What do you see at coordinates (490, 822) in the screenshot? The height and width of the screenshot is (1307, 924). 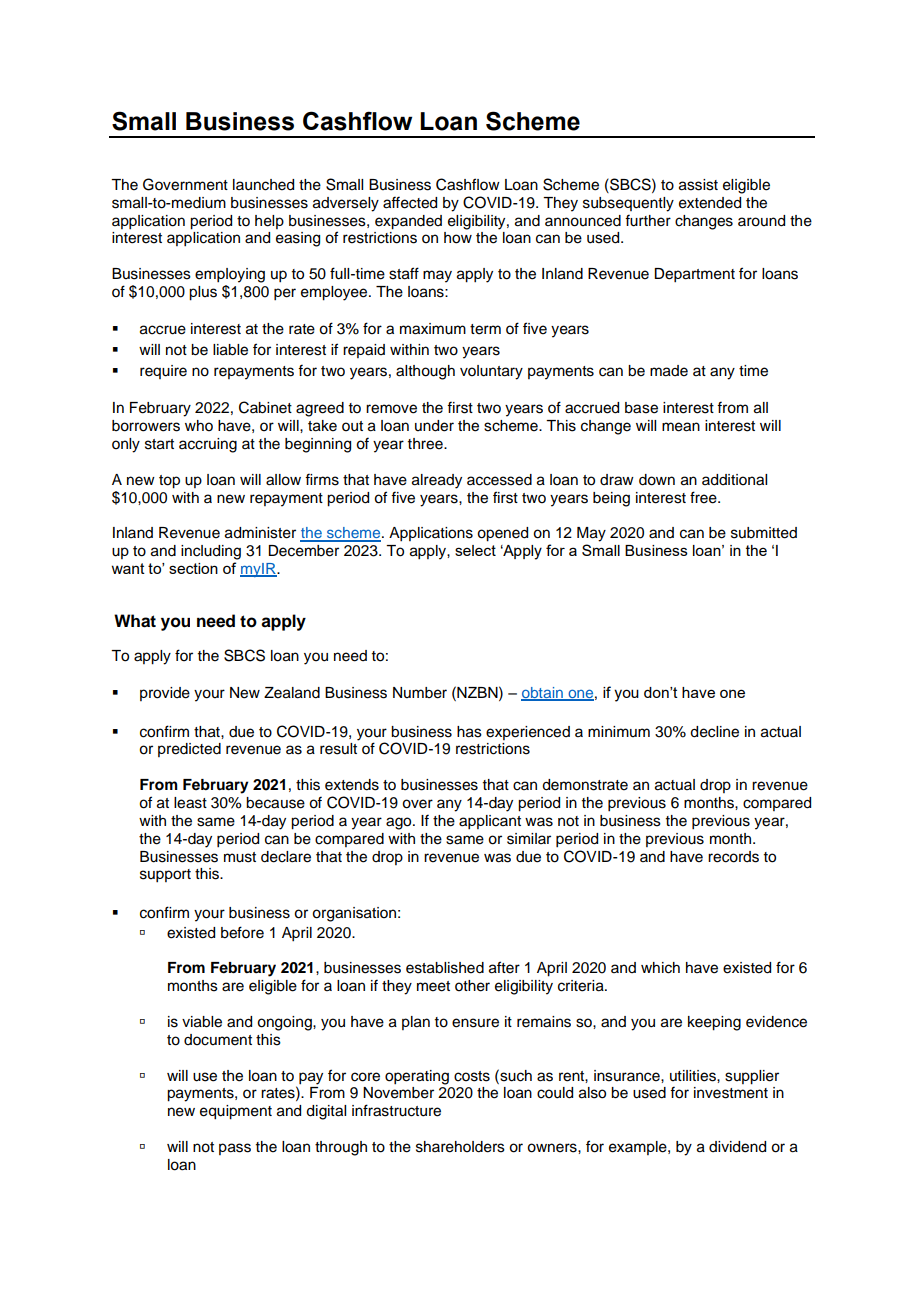 I see `applicant` at bounding box center [490, 822].
